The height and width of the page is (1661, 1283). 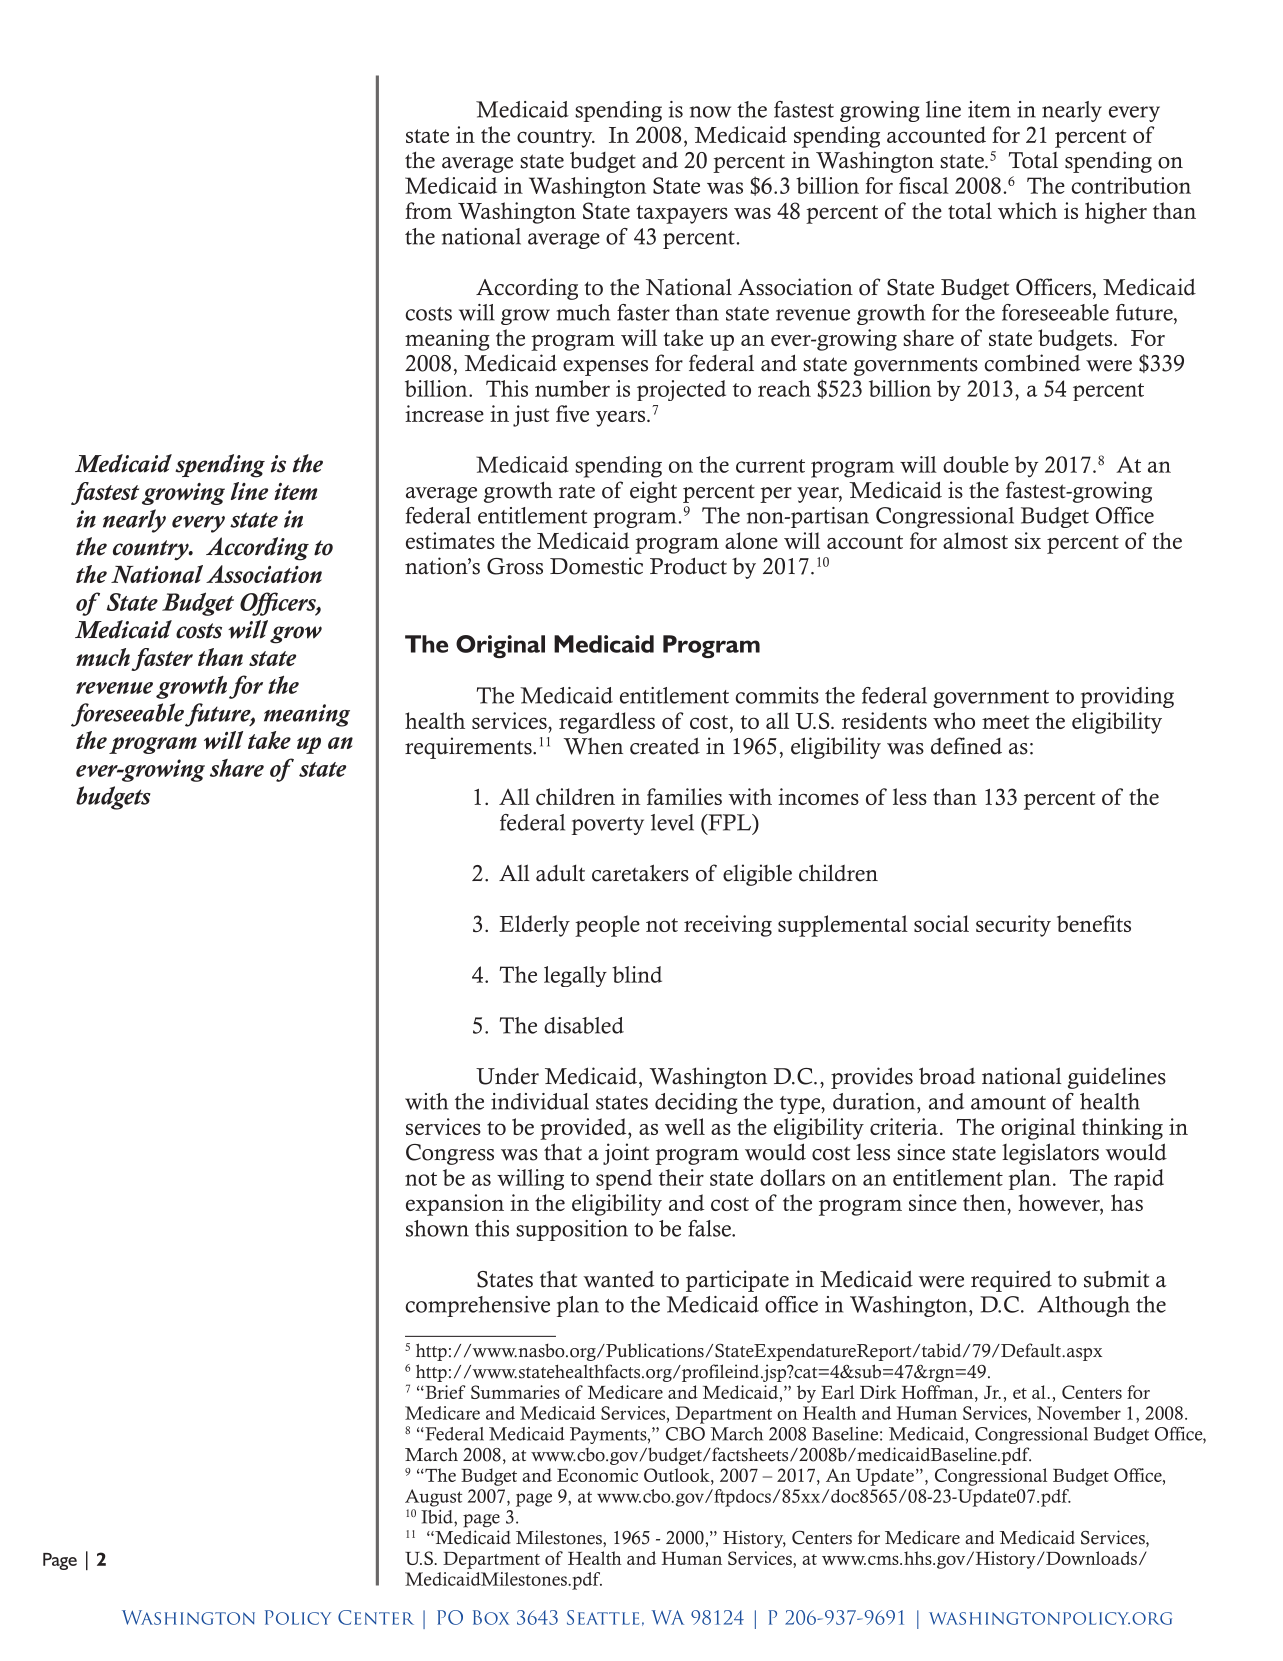 I want to click on adult, so click(x=560, y=873).
